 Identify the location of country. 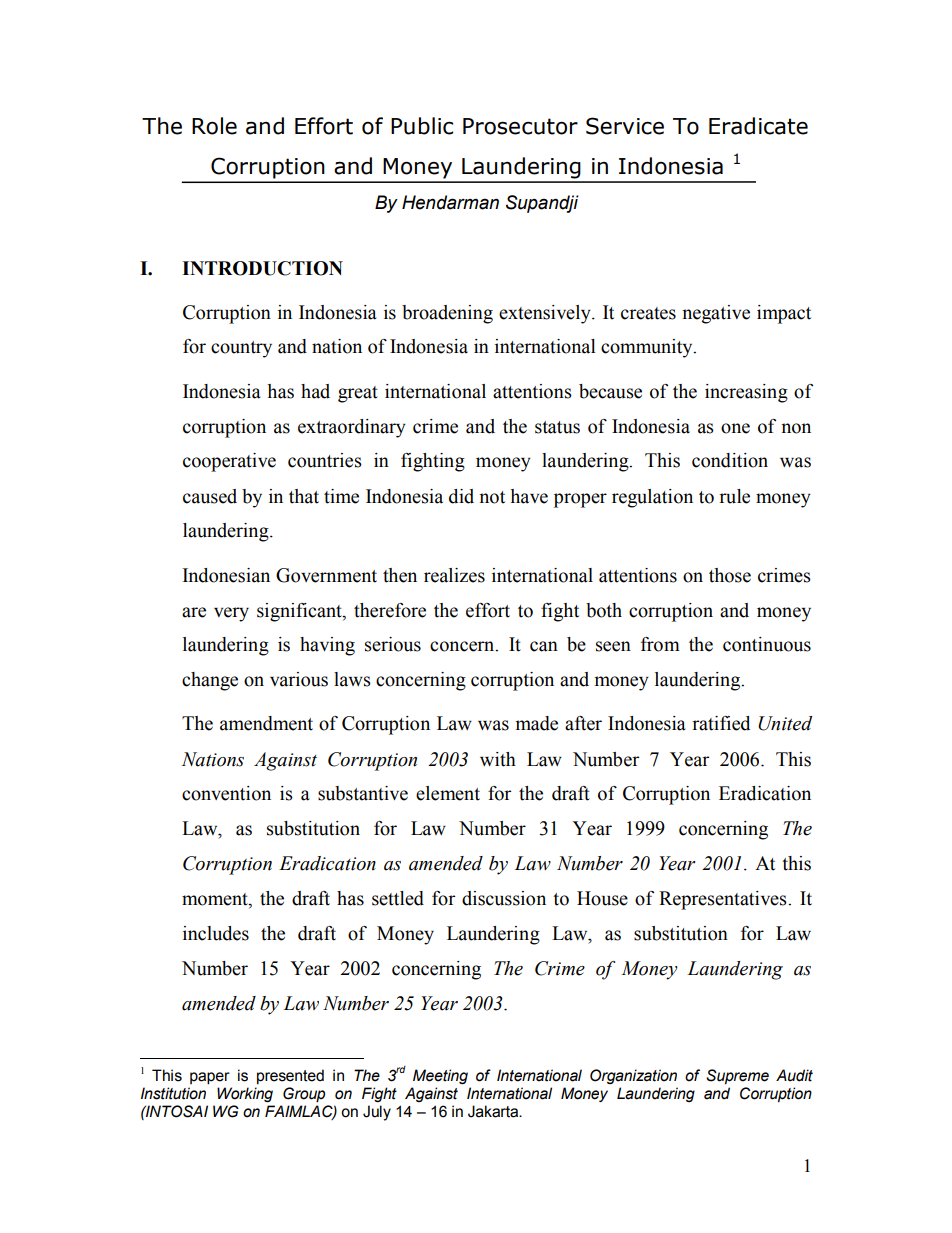
(241, 349).
